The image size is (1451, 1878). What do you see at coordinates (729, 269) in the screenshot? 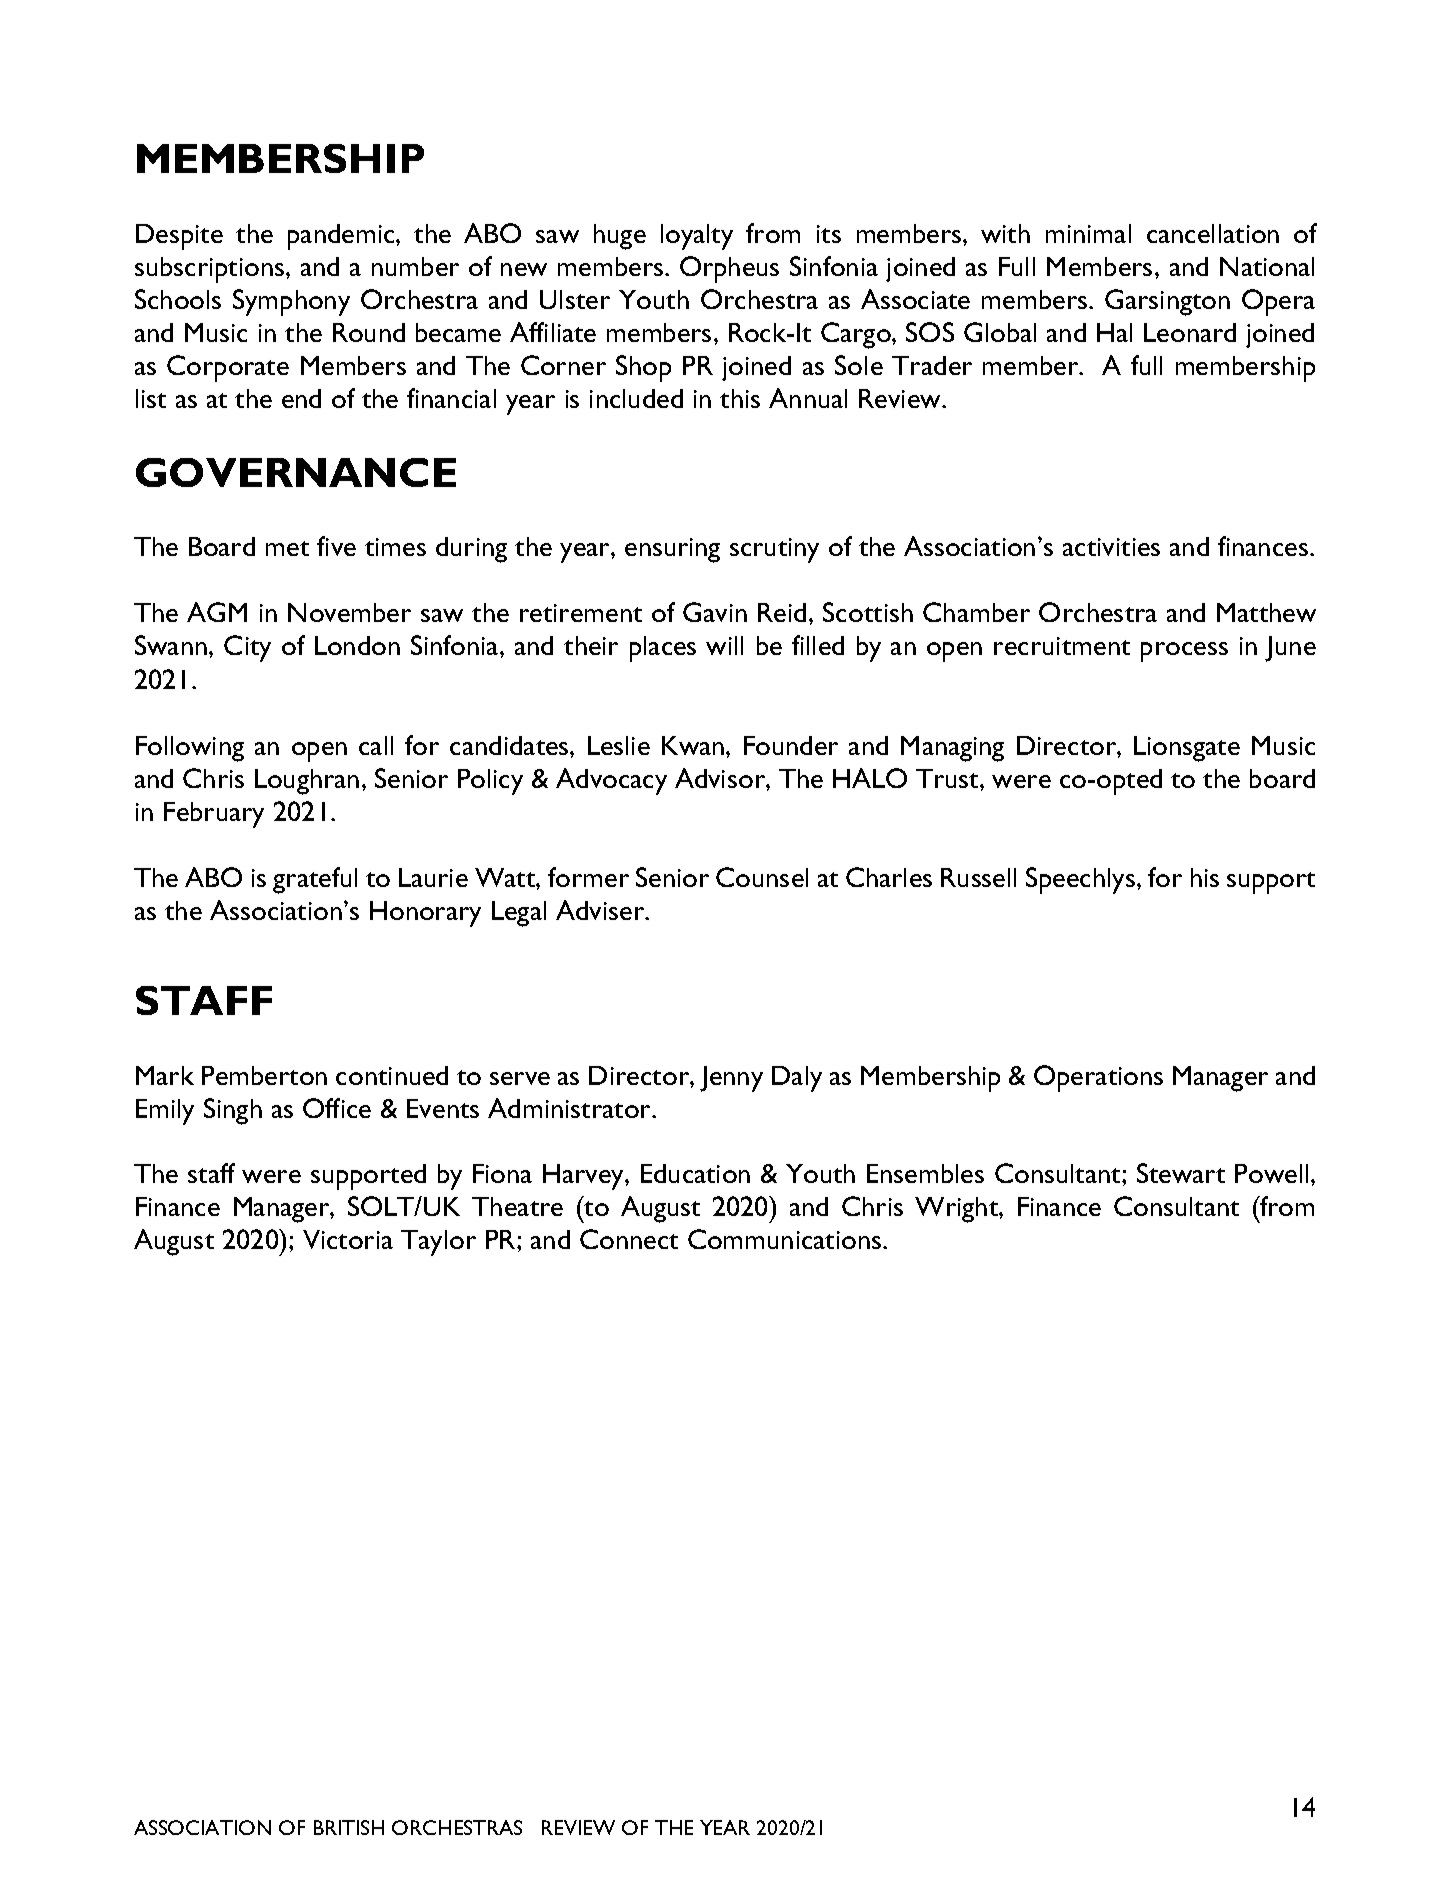
I see `Orpheus` at bounding box center [729, 269].
